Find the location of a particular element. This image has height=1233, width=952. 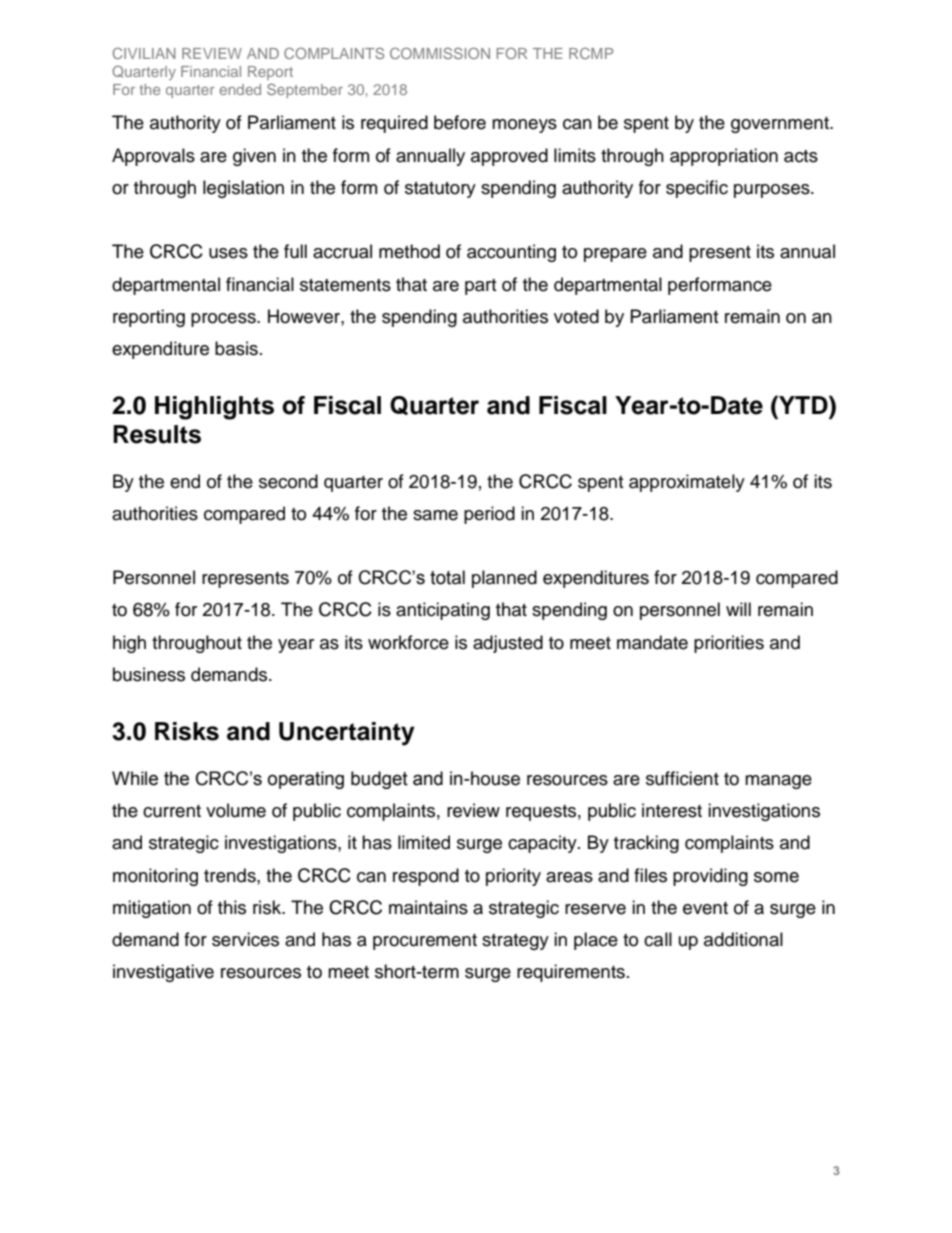

services is located at coordinates (245, 939).
